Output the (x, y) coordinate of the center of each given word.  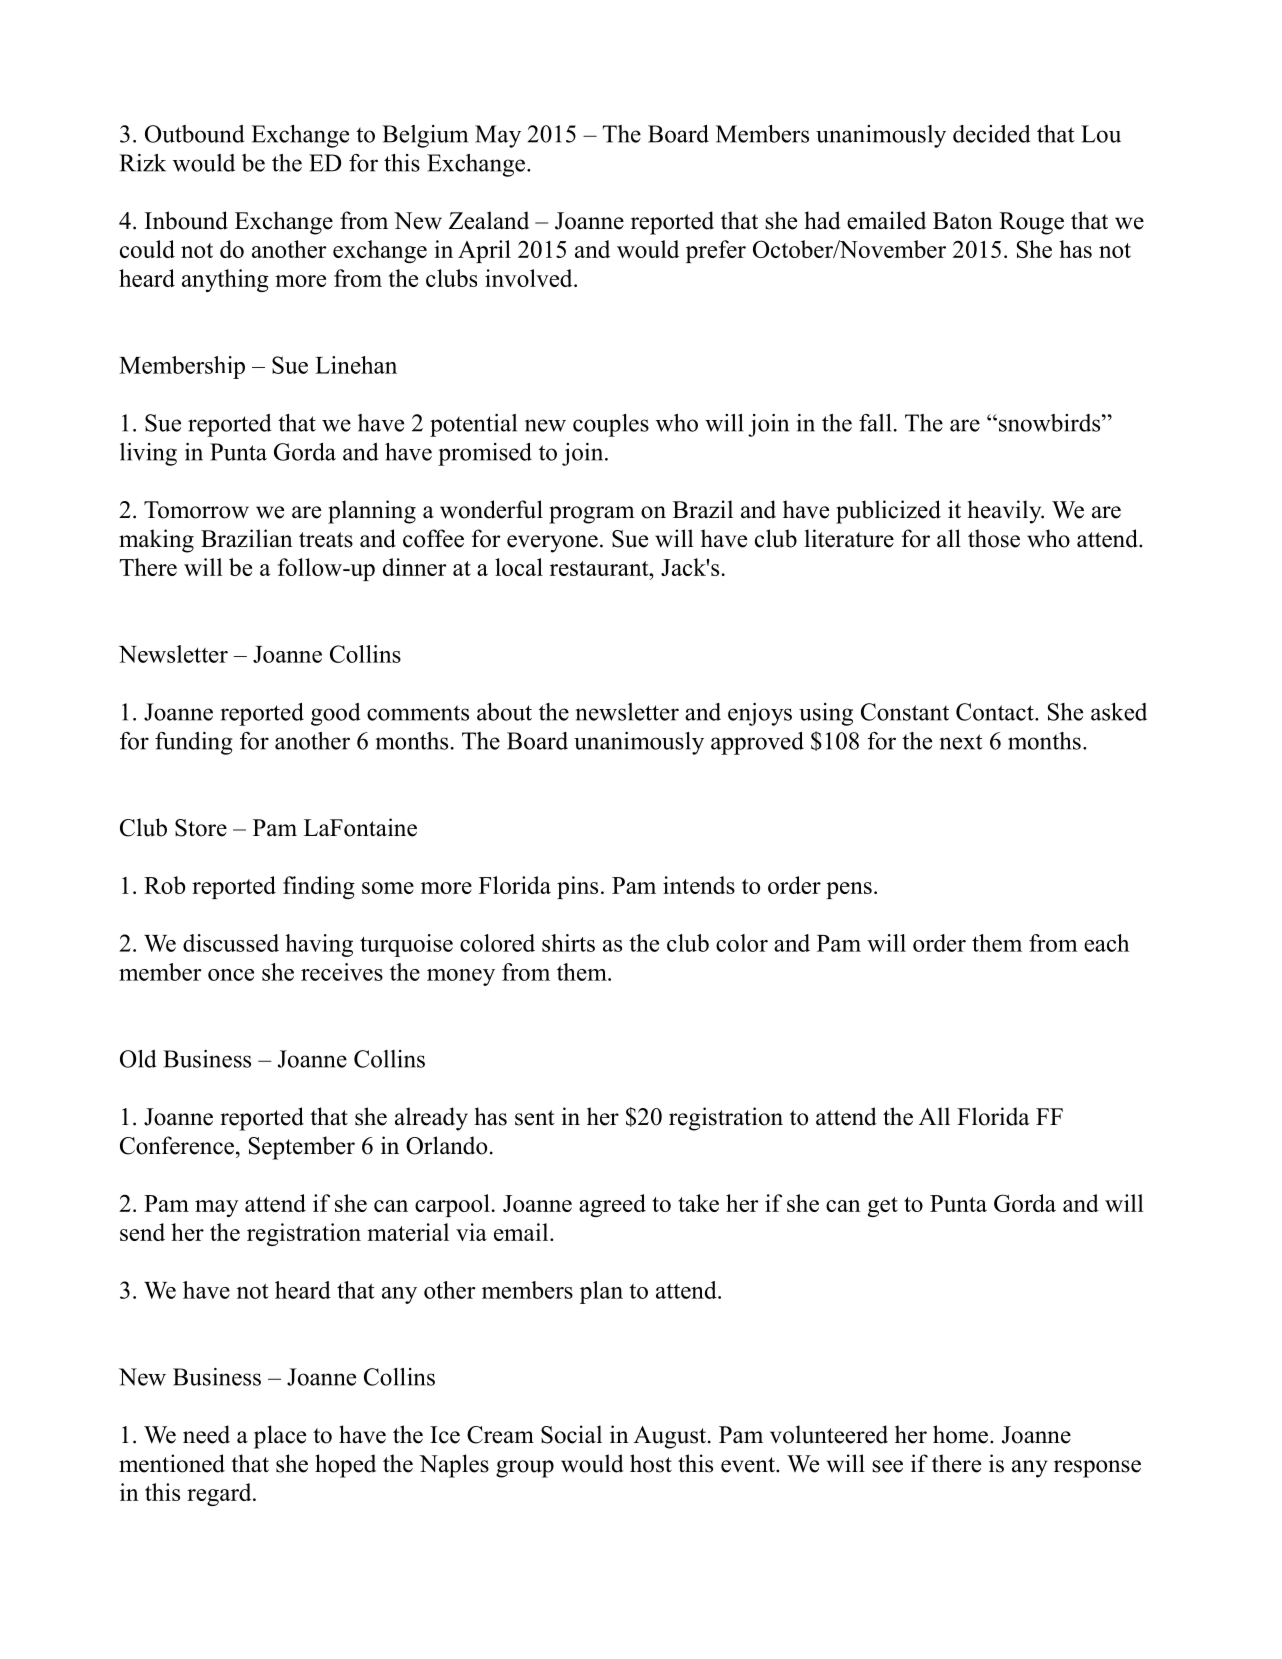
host (651, 1463)
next (961, 742)
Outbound (195, 134)
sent (534, 1118)
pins (577, 887)
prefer (716, 251)
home (960, 1434)
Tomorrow (196, 510)
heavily (1005, 512)
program (592, 515)
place (280, 1437)
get (883, 1207)
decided (992, 134)
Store (201, 828)
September (302, 1148)
